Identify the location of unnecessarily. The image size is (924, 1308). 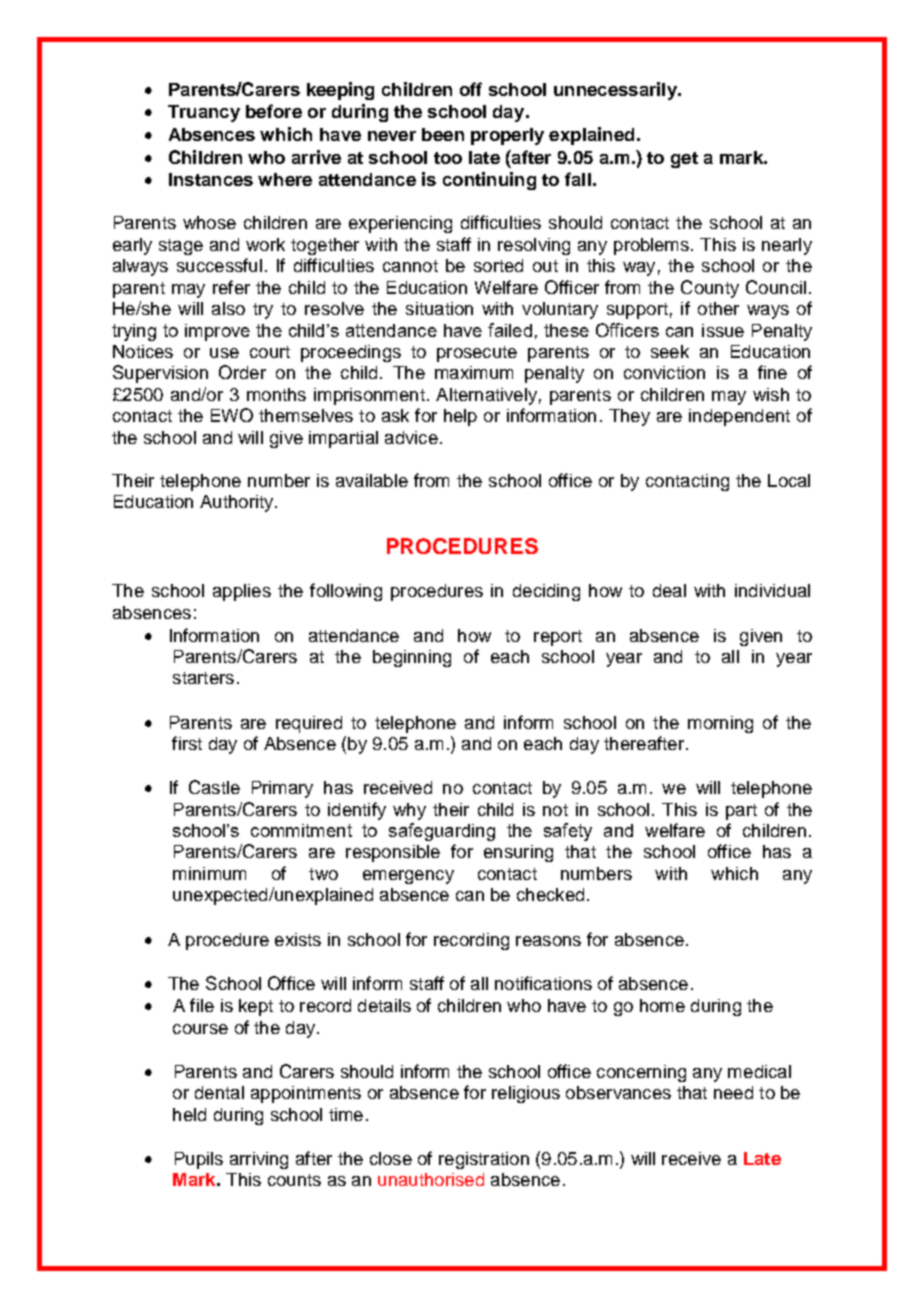
(616, 91).
